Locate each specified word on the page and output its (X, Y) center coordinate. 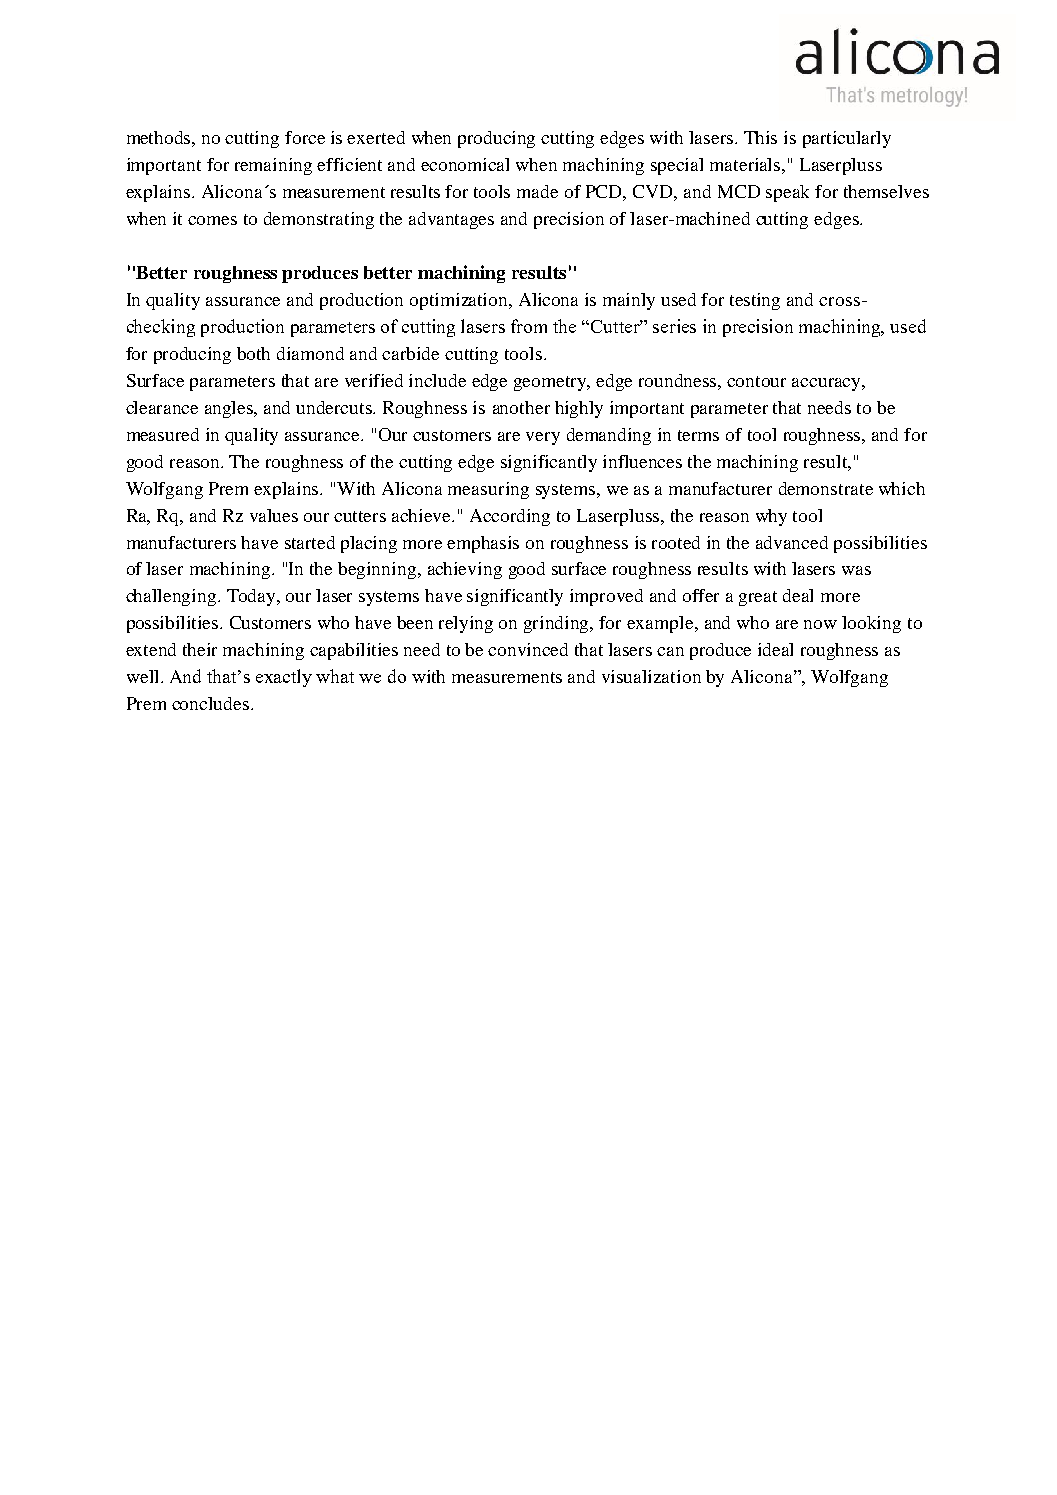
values (274, 515)
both (253, 353)
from (529, 326)
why (771, 517)
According (510, 517)
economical (465, 164)
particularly (847, 139)
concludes (212, 703)
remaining (273, 166)
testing (755, 301)
